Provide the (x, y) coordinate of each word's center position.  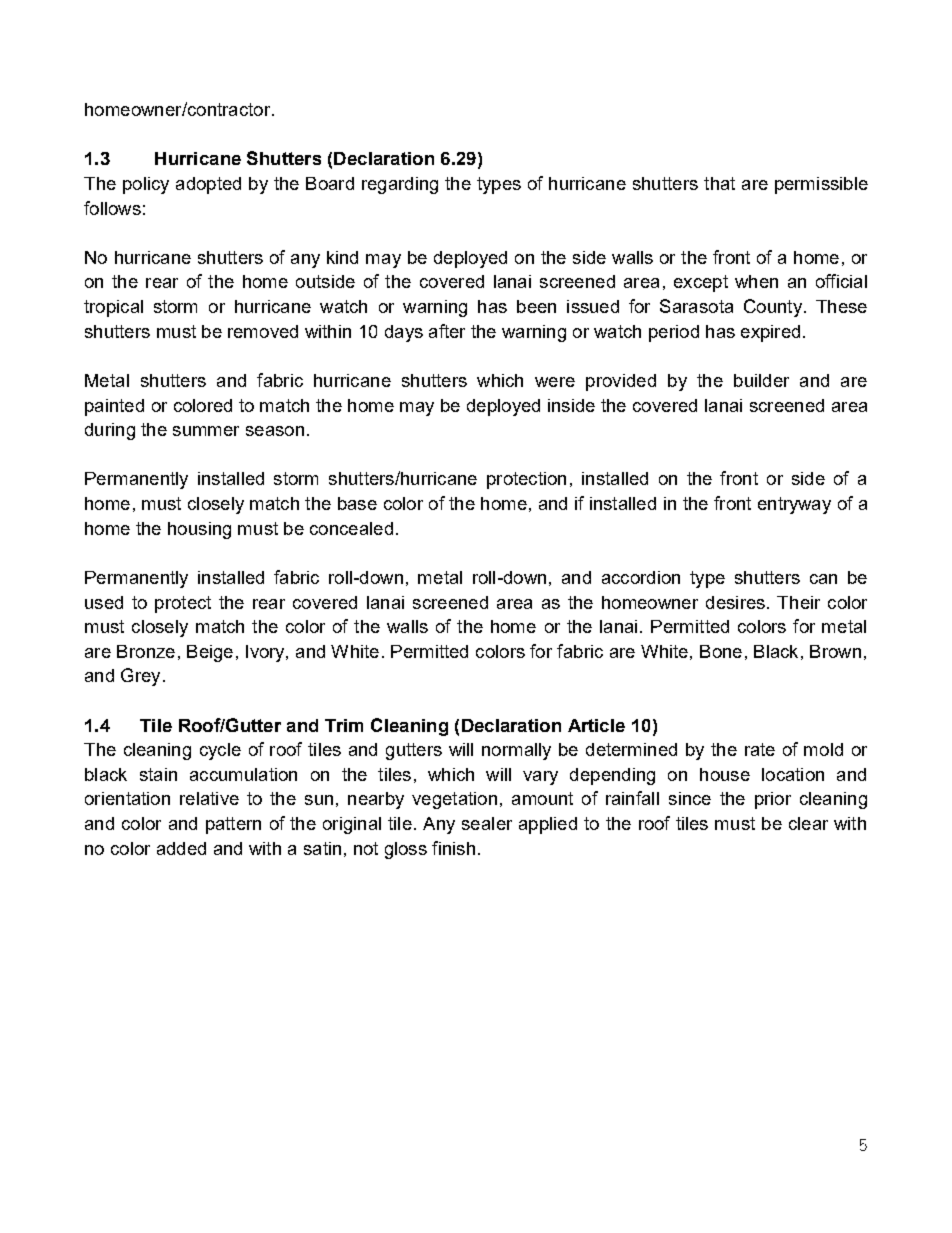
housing (199, 530)
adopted (208, 185)
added (181, 848)
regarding (400, 185)
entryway (794, 505)
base (357, 503)
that (719, 183)
